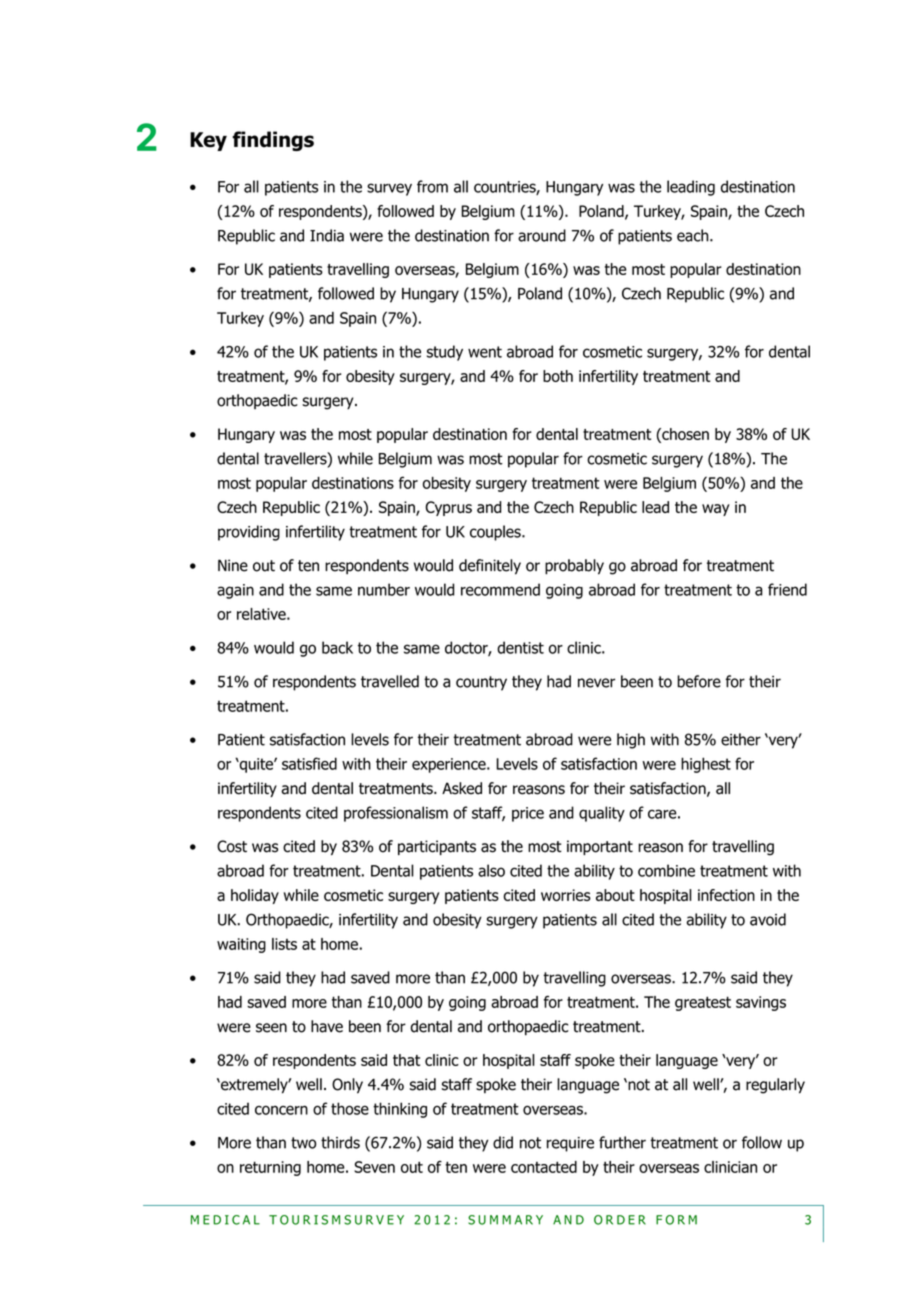 This image has height=1308, width=924. Describe the element at coordinates (273, 141) in the image. I see `findings` at that location.
